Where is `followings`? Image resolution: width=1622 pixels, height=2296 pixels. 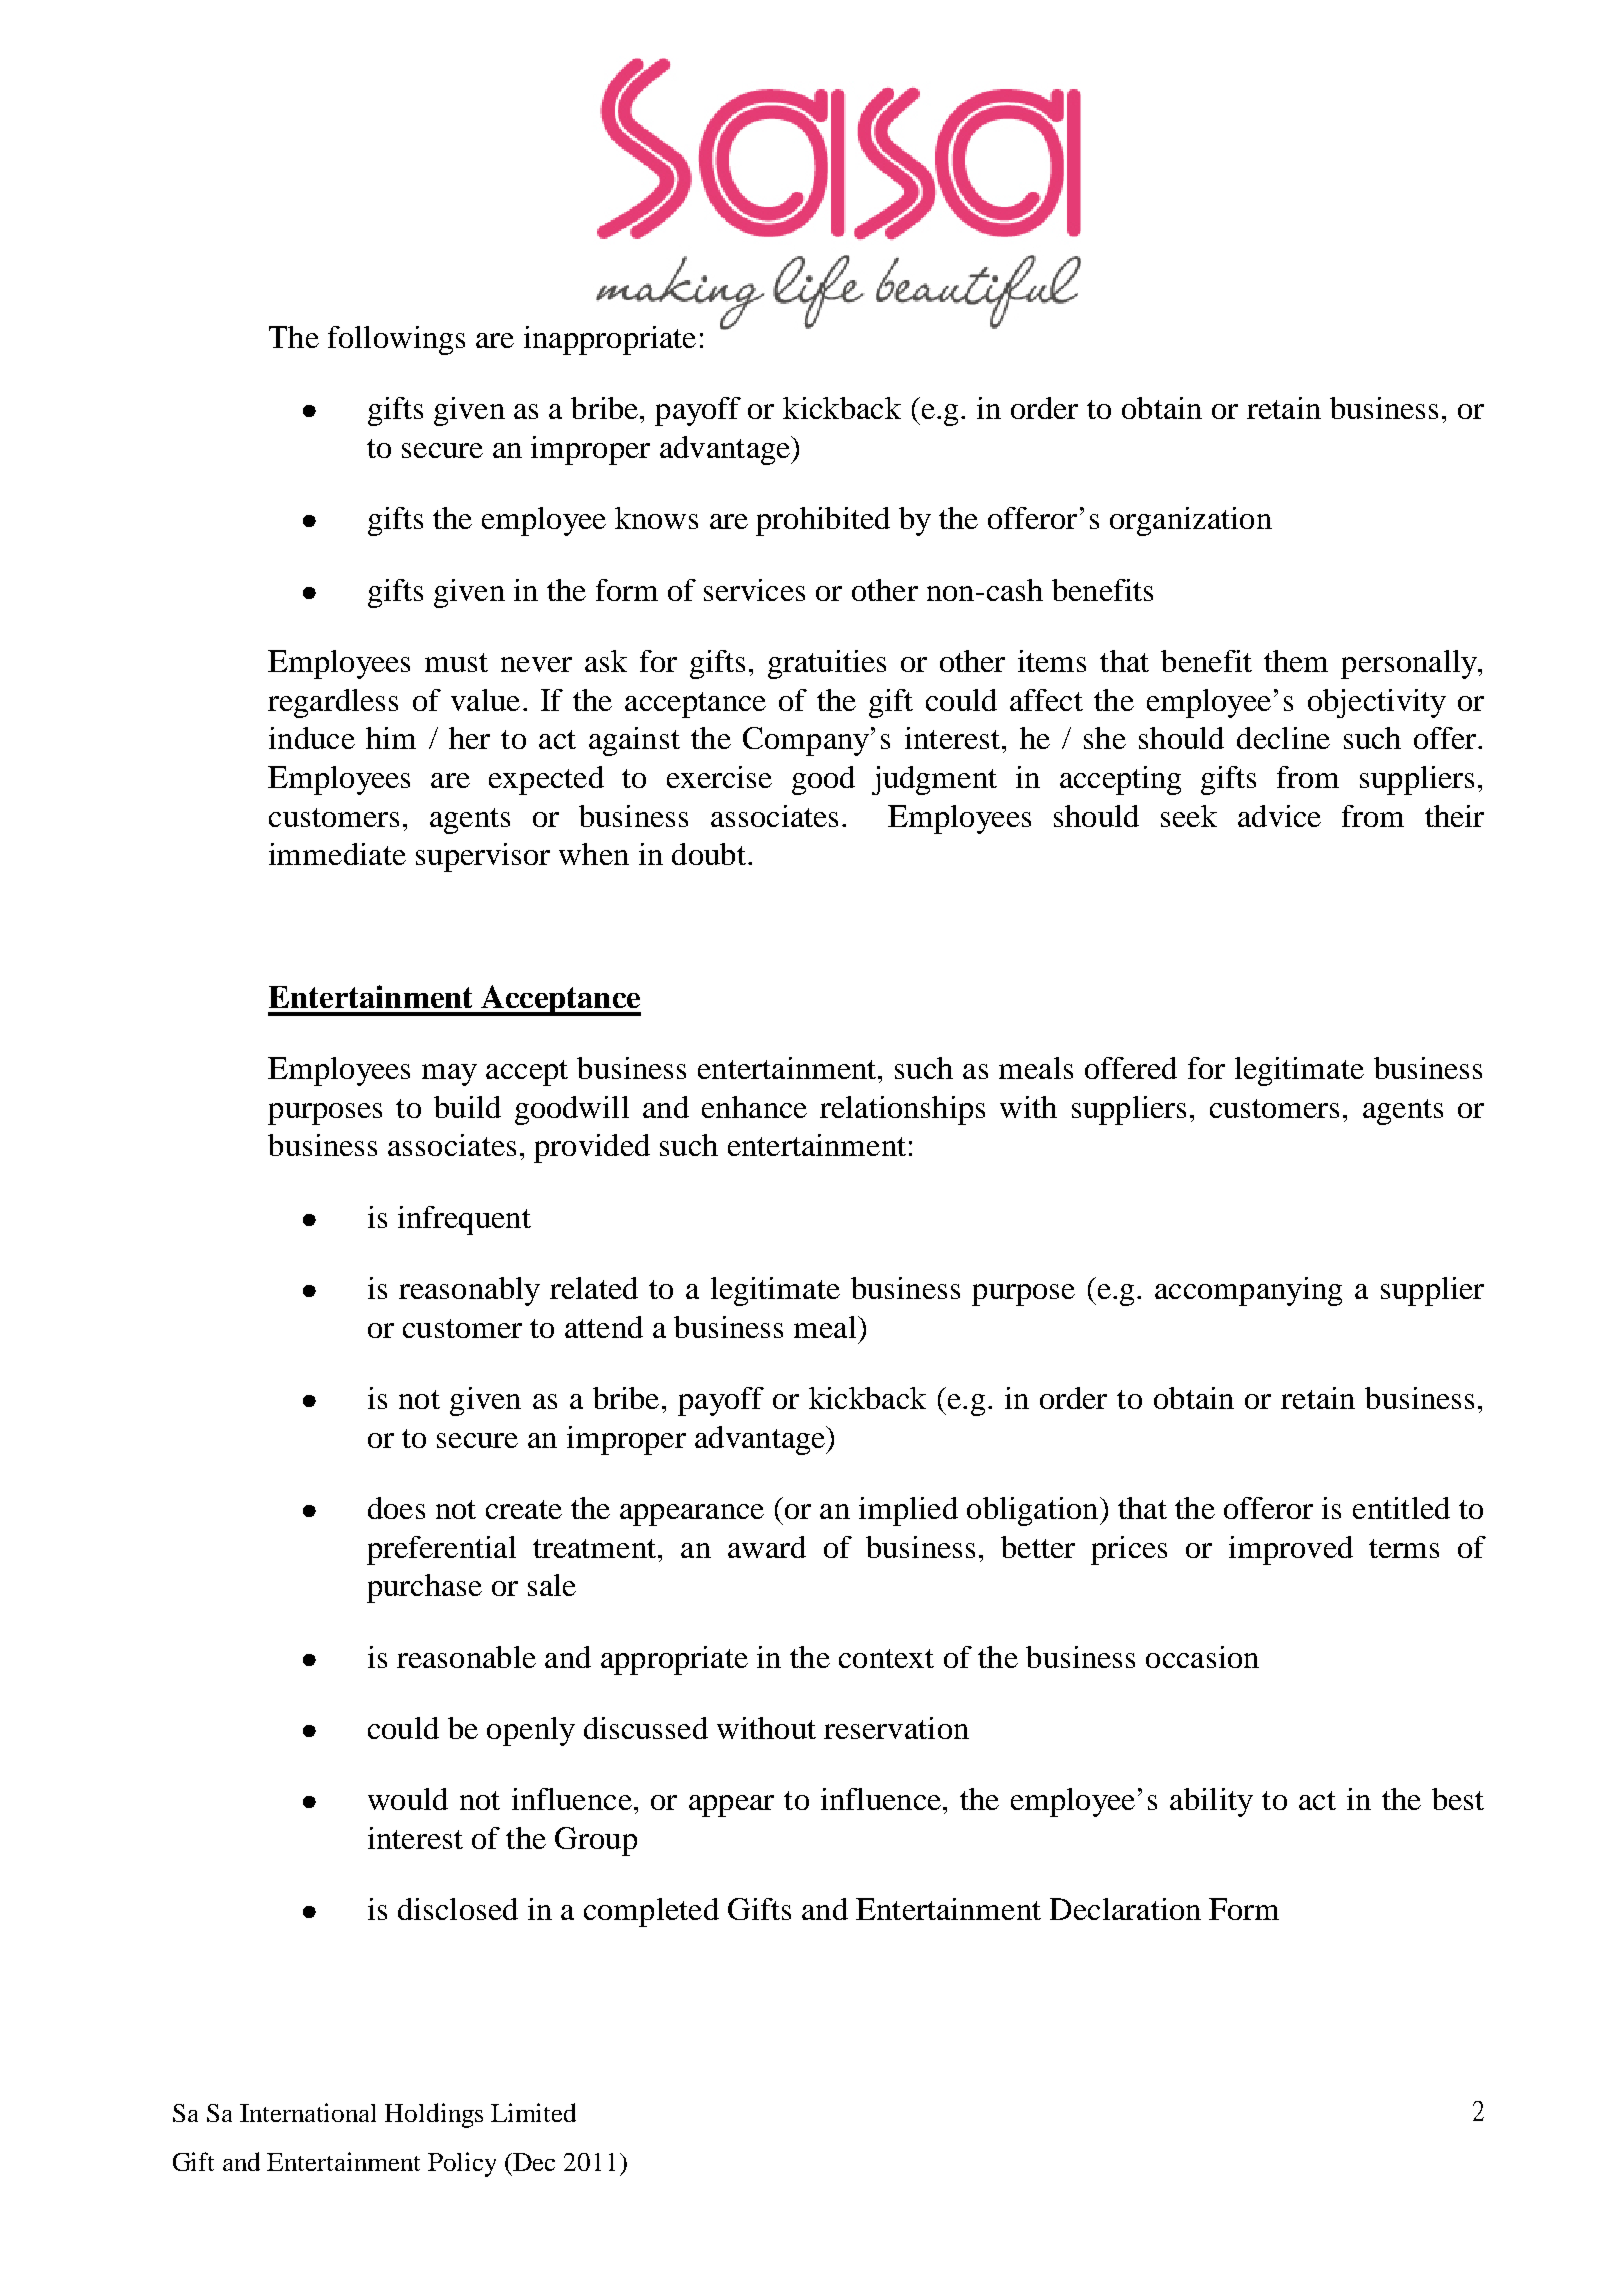
followings is located at coordinates (396, 340).
